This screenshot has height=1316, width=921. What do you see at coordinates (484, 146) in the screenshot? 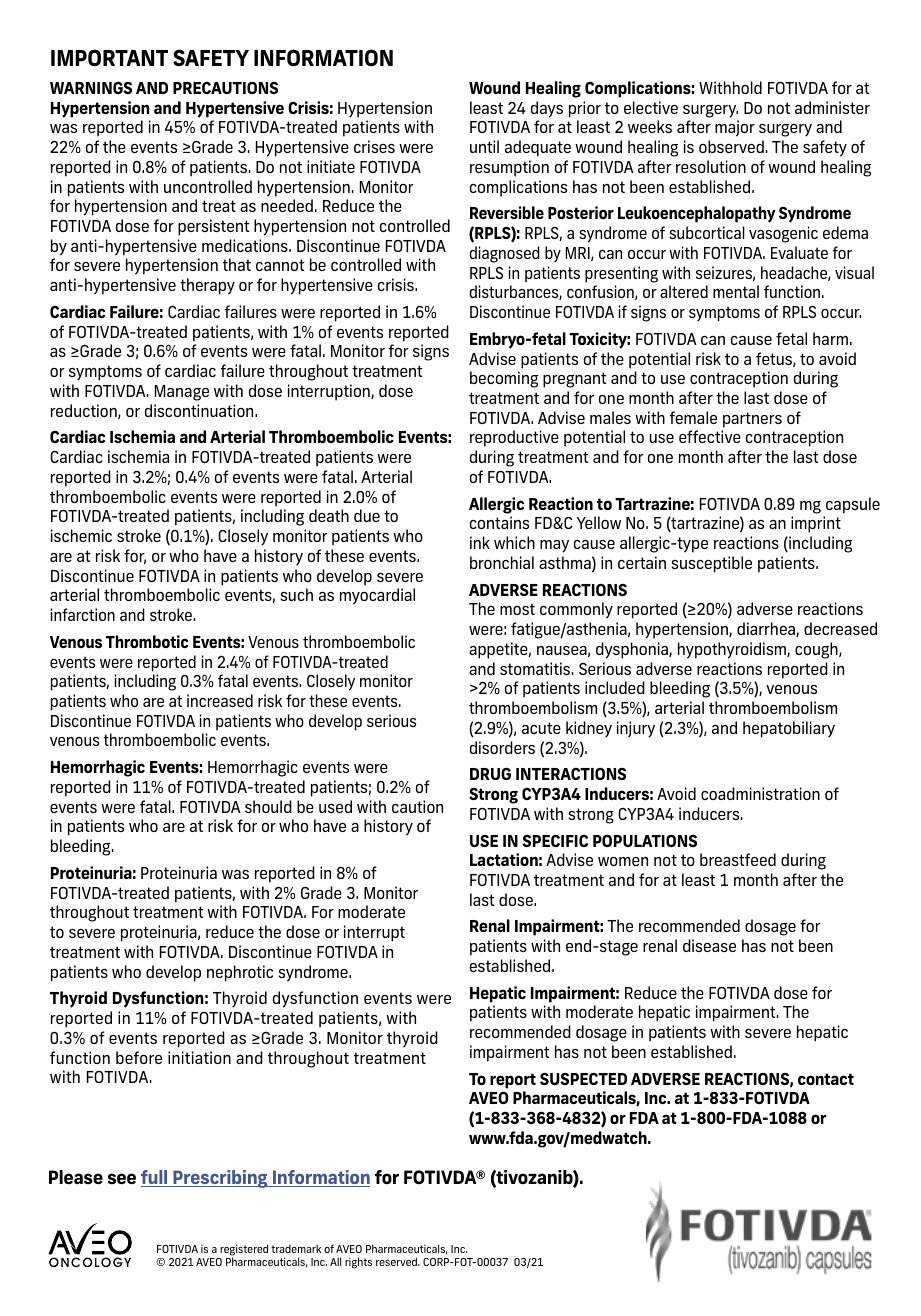
I see `until` at bounding box center [484, 146].
